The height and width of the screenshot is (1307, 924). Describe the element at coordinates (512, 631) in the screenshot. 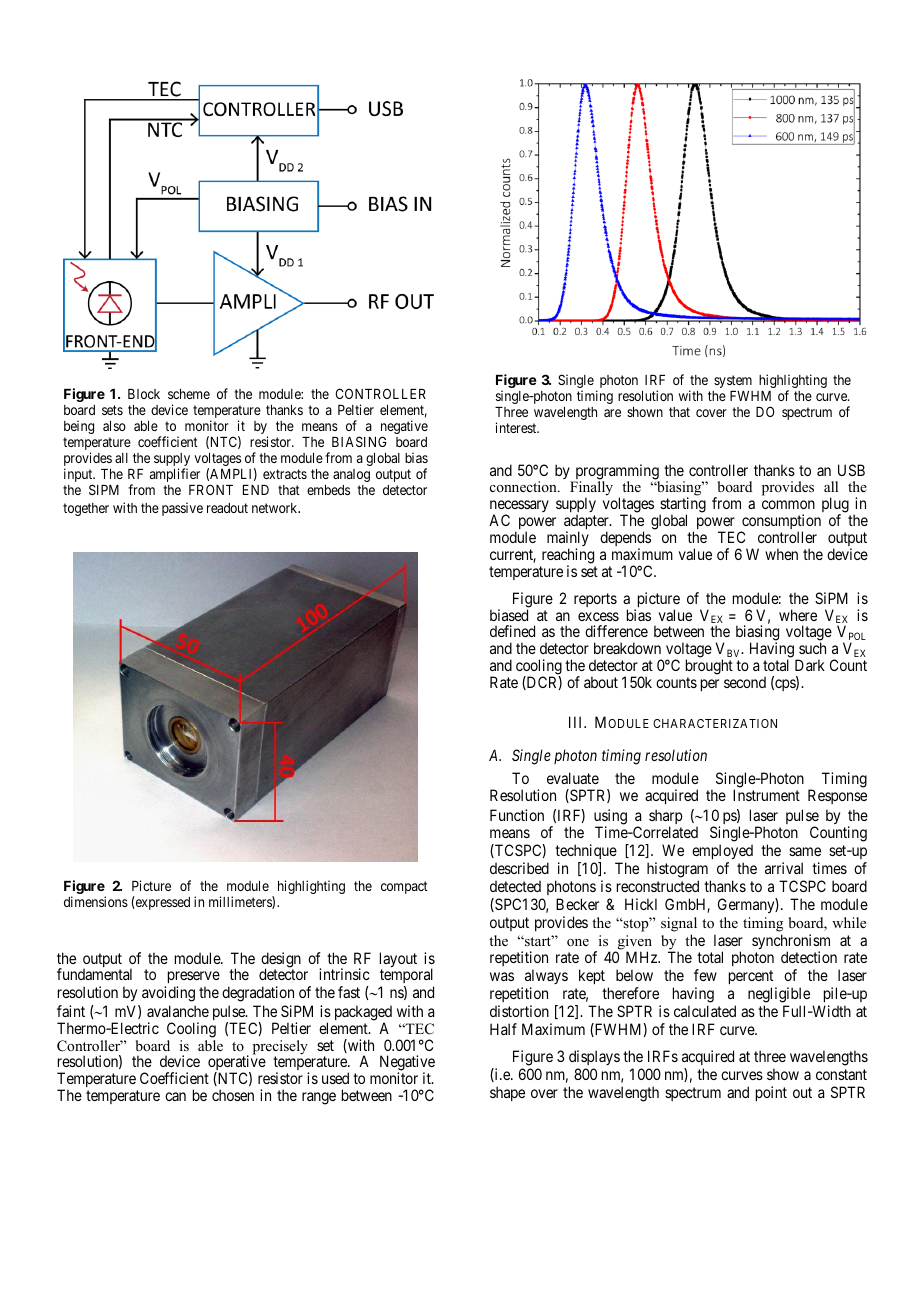

I see `defined` at that location.
